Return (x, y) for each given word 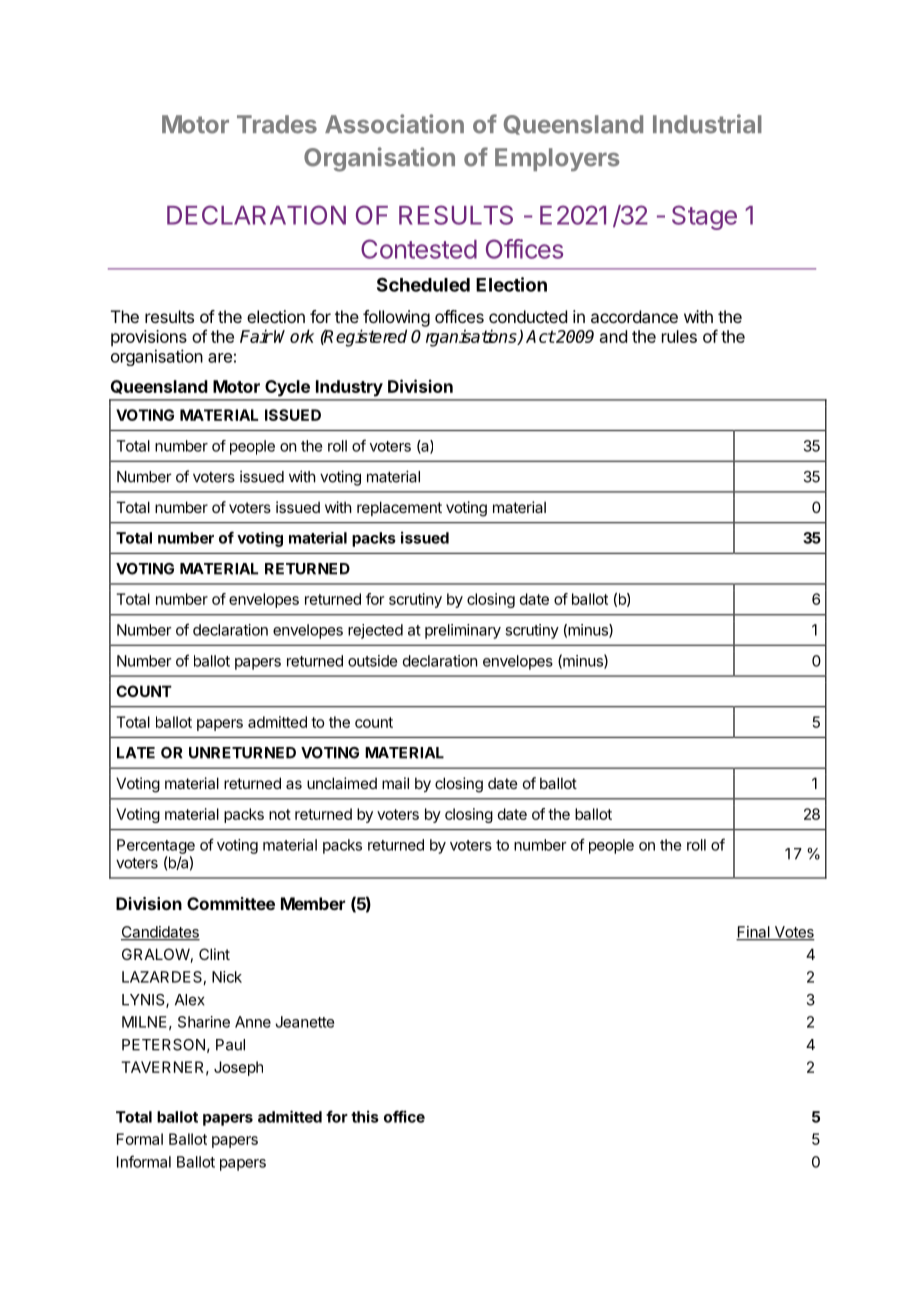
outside (372, 661)
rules (679, 336)
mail (395, 783)
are (220, 358)
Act (540, 336)
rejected (375, 631)
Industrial (707, 124)
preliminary (463, 631)
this (365, 1116)
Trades (277, 124)
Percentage (156, 846)
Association (394, 124)
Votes (793, 933)
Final (754, 933)
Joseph (238, 1068)
